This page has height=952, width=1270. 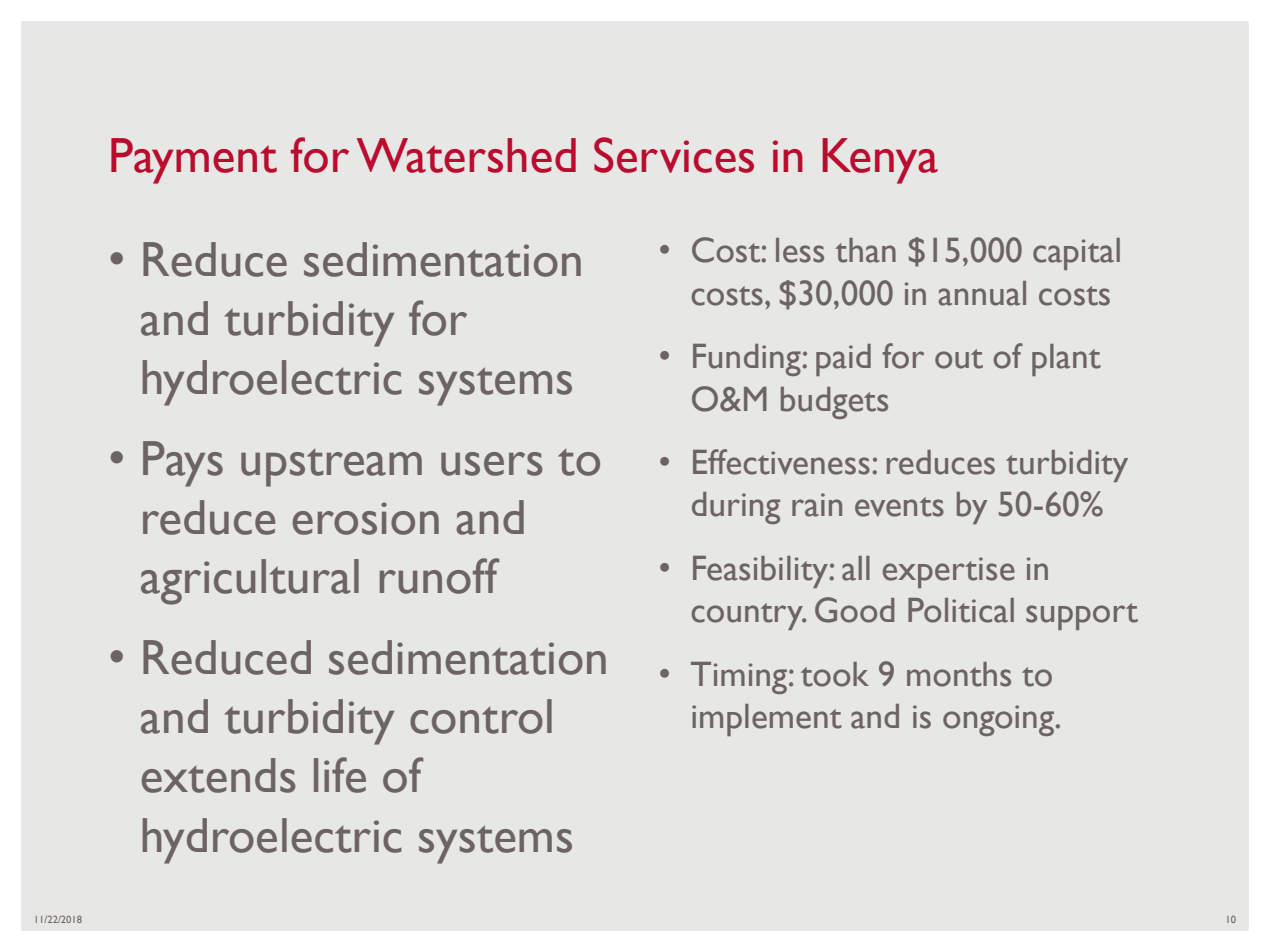 What do you see at coordinates (194, 161) in the page?
I see `Payment` at bounding box center [194, 161].
